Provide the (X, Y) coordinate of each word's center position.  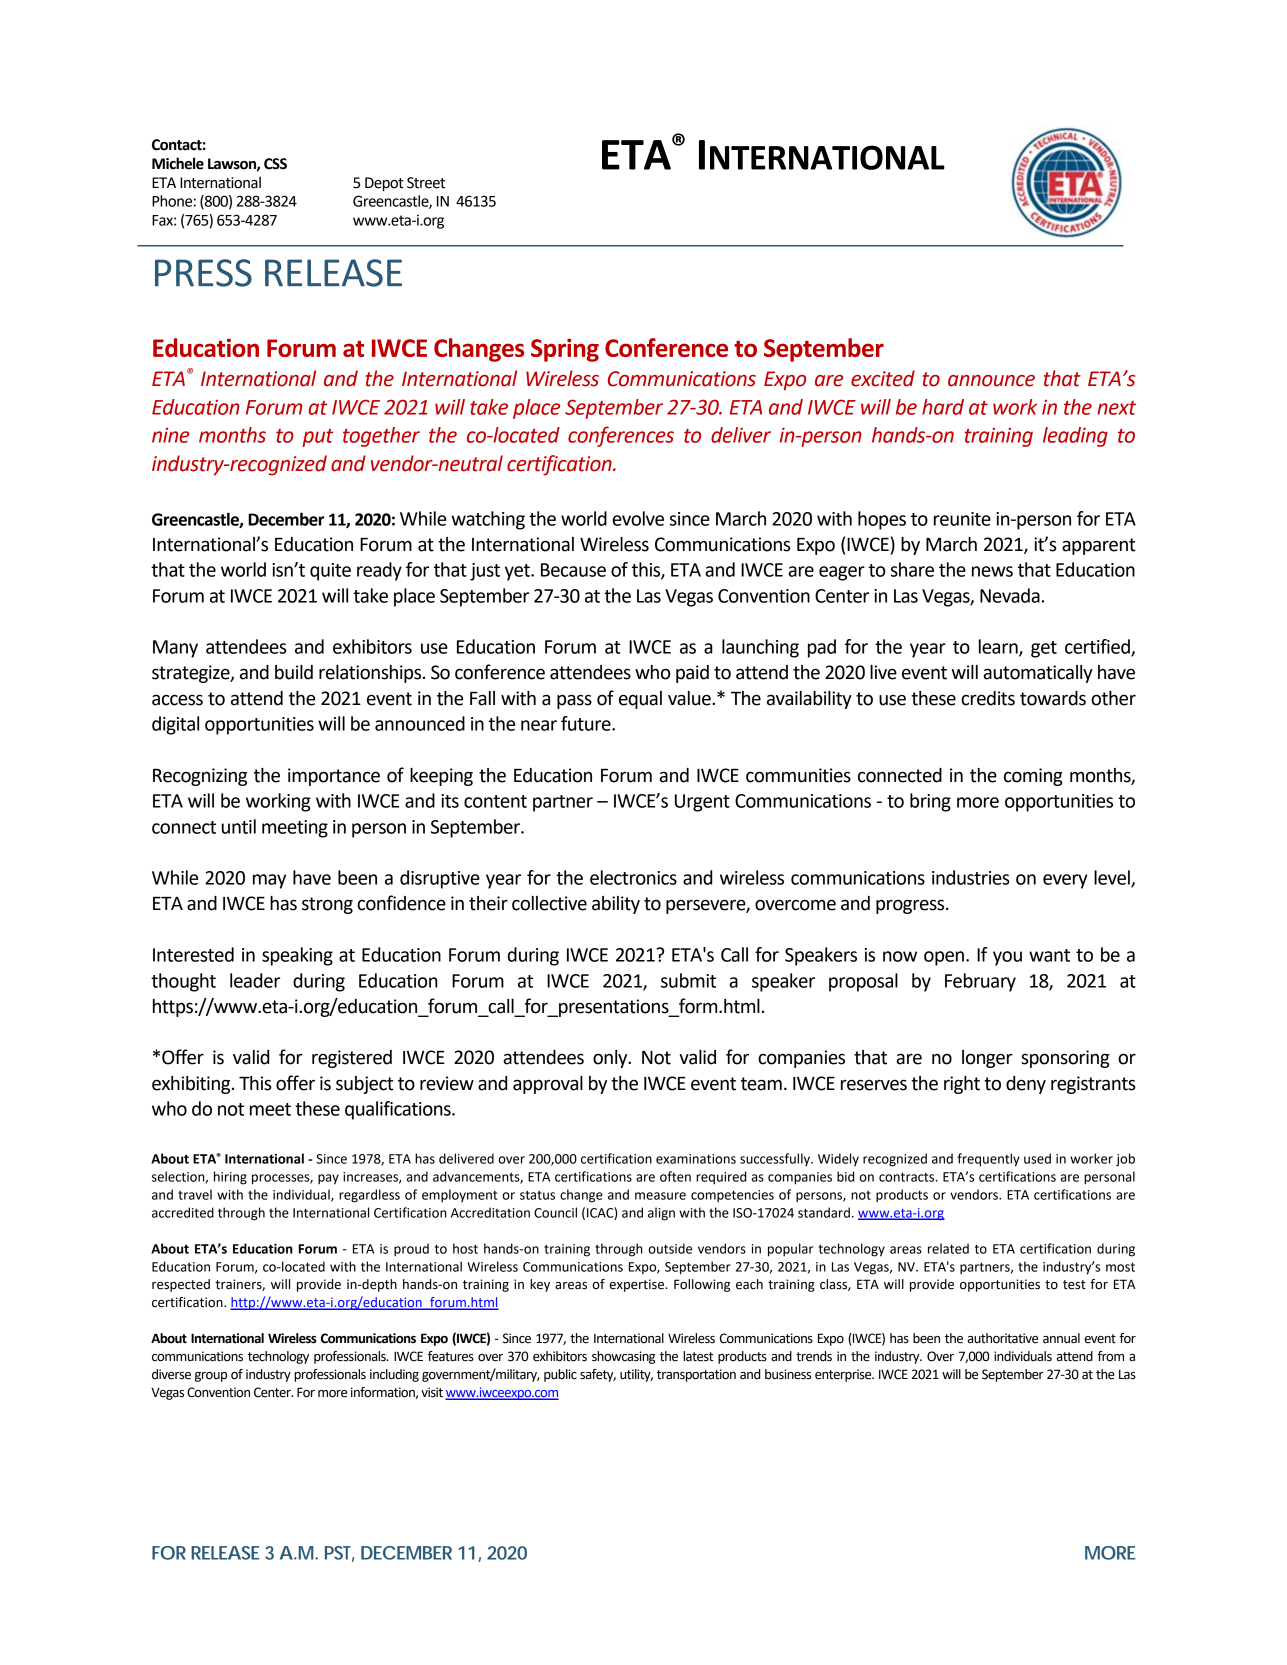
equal (640, 700)
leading (1075, 437)
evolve (638, 518)
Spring (565, 350)
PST (339, 1554)
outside (670, 1248)
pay (328, 1179)
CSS (275, 164)
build (294, 672)
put (317, 438)
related (948, 1248)
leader (255, 980)
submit (688, 980)
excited (883, 378)
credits (988, 698)
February (980, 982)
